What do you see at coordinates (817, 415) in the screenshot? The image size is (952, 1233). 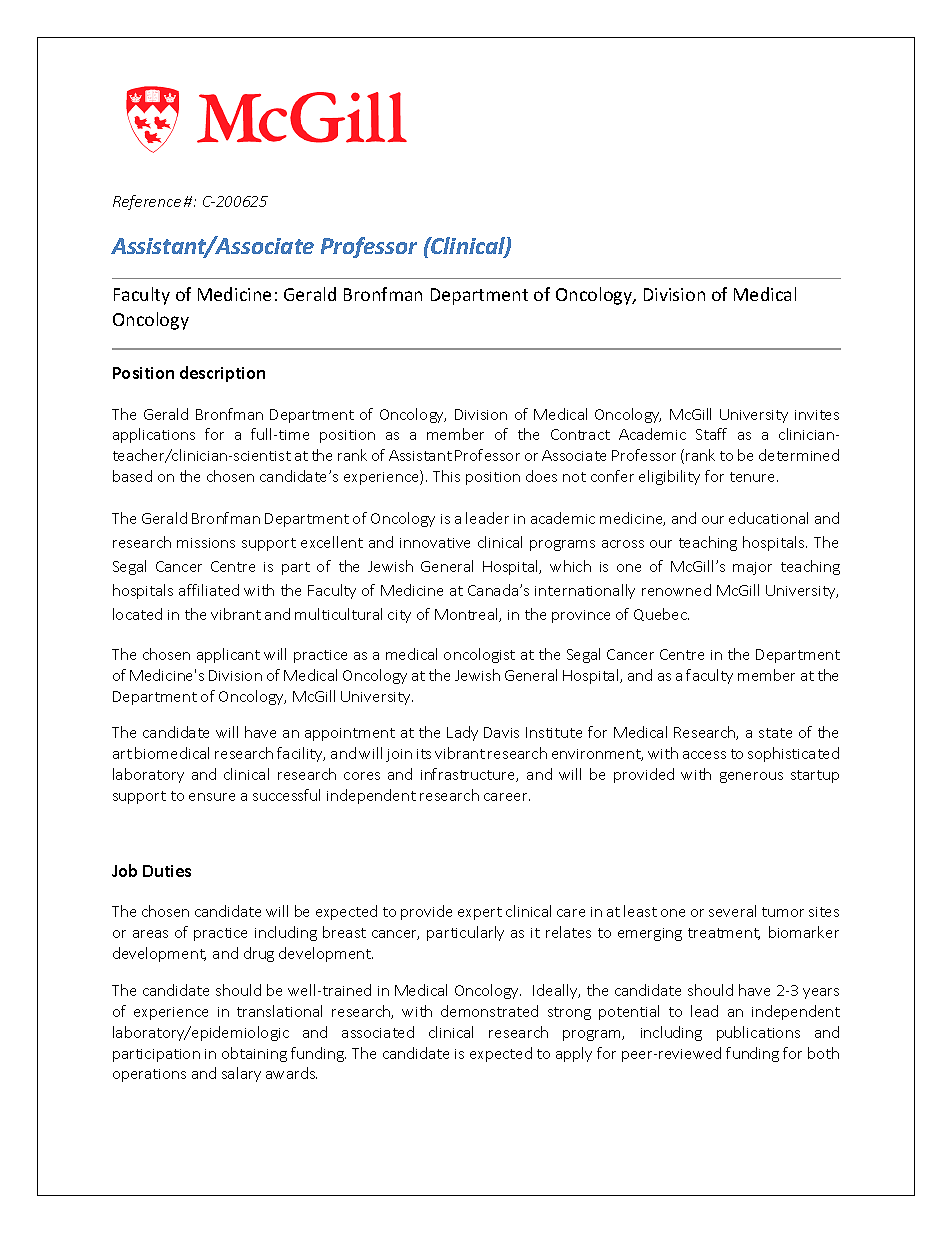 I see `invites` at bounding box center [817, 415].
